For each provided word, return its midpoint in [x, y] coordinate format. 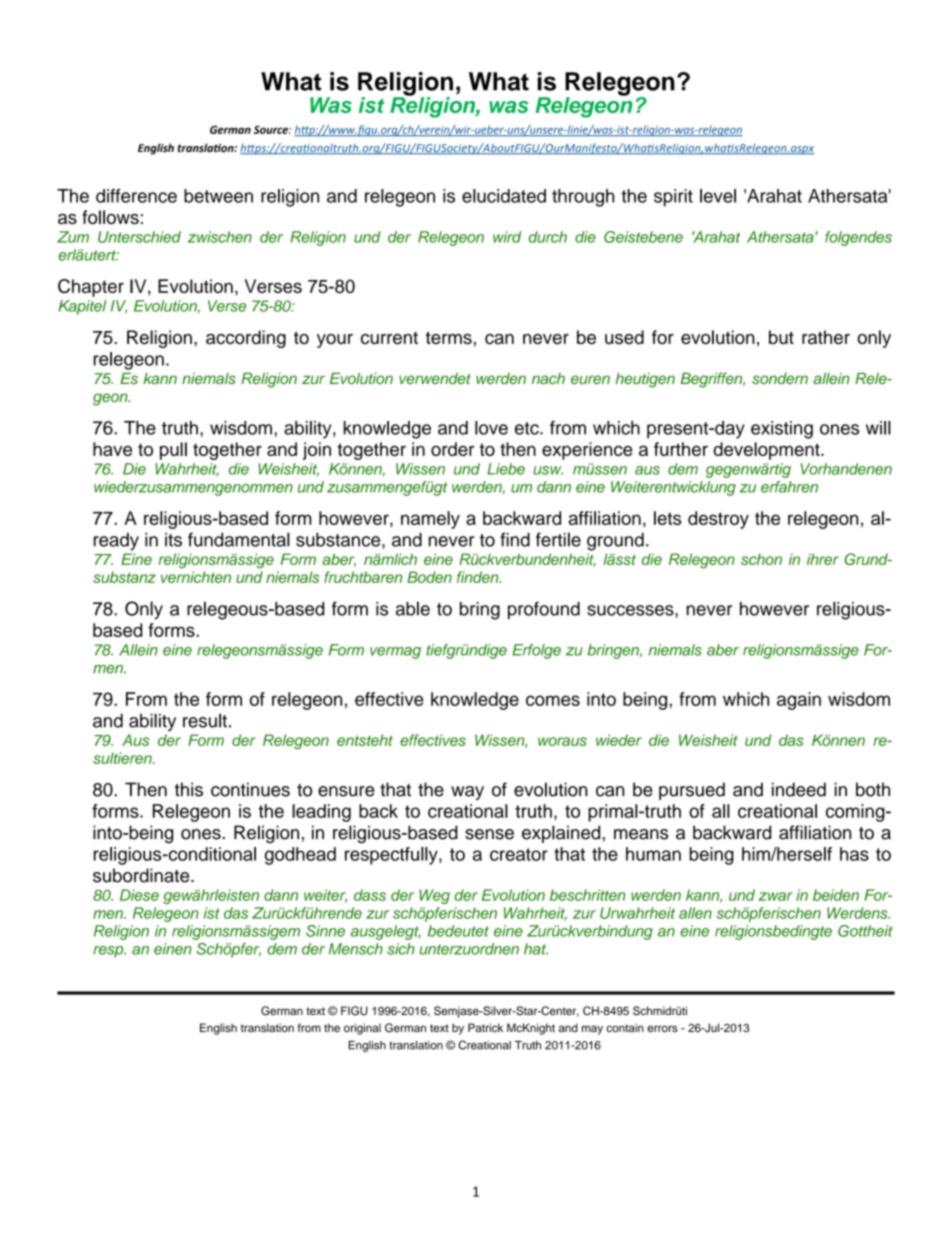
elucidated [504, 196]
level [718, 196]
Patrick [485, 1027]
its [173, 540]
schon [761, 559]
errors [662, 1028]
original [362, 1029]
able [413, 608]
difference [136, 196]
